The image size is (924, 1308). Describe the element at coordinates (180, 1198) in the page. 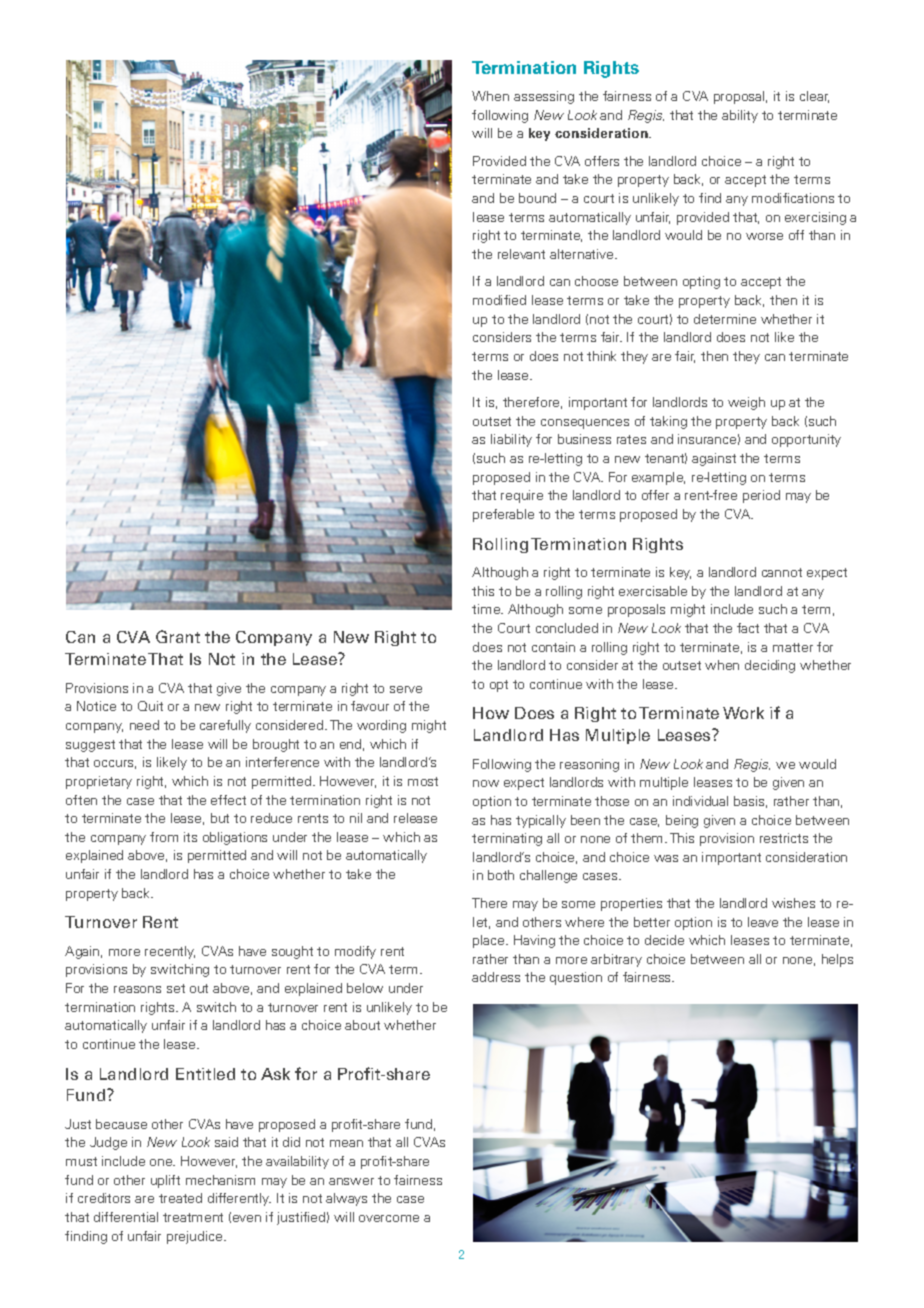

I see `treated` at that location.
